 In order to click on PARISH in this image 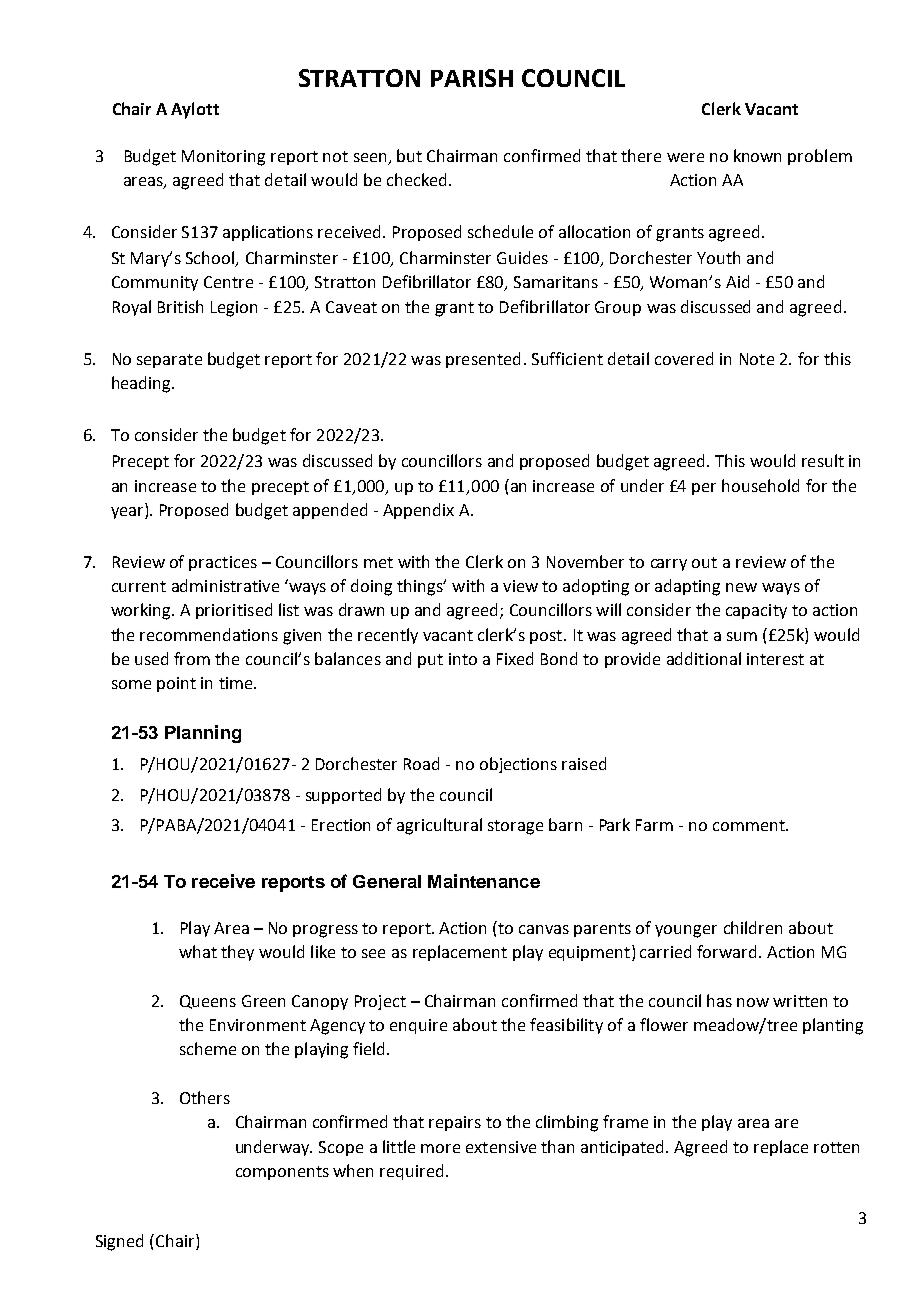, I will do `click(472, 78)`.
